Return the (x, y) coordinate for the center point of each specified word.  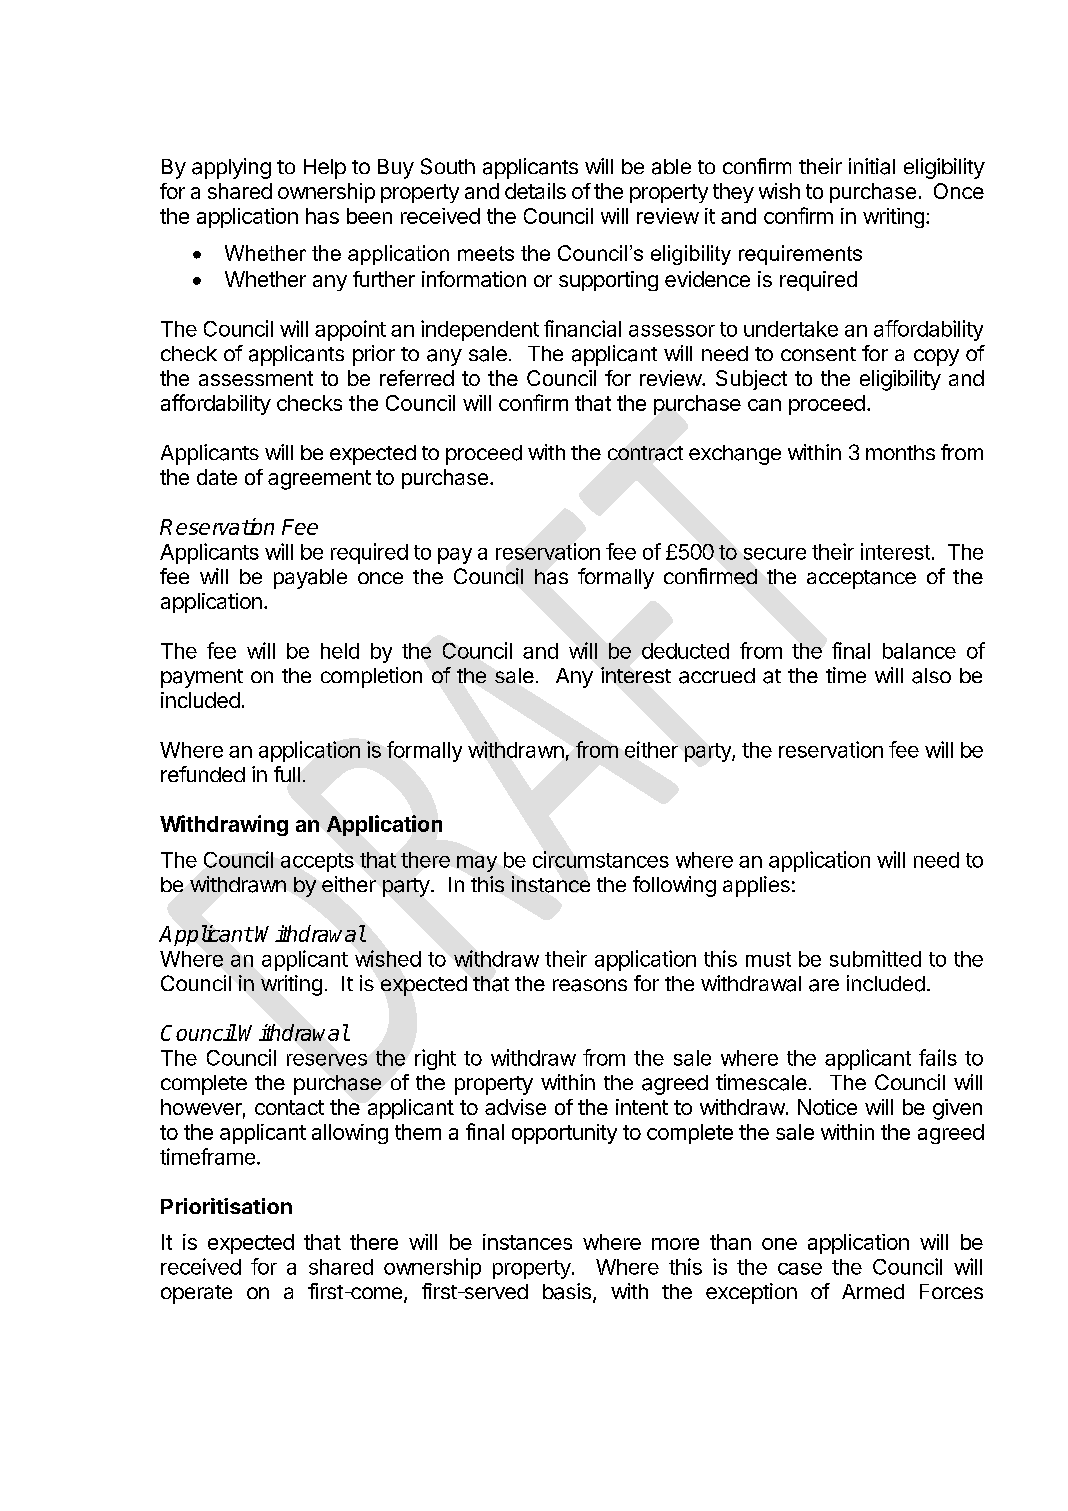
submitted (875, 958)
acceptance (861, 579)
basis (567, 1291)
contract (645, 453)
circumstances (601, 859)
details (535, 191)
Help (325, 169)
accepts (317, 862)
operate (196, 1294)
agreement (319, 480)
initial (872, 166)
